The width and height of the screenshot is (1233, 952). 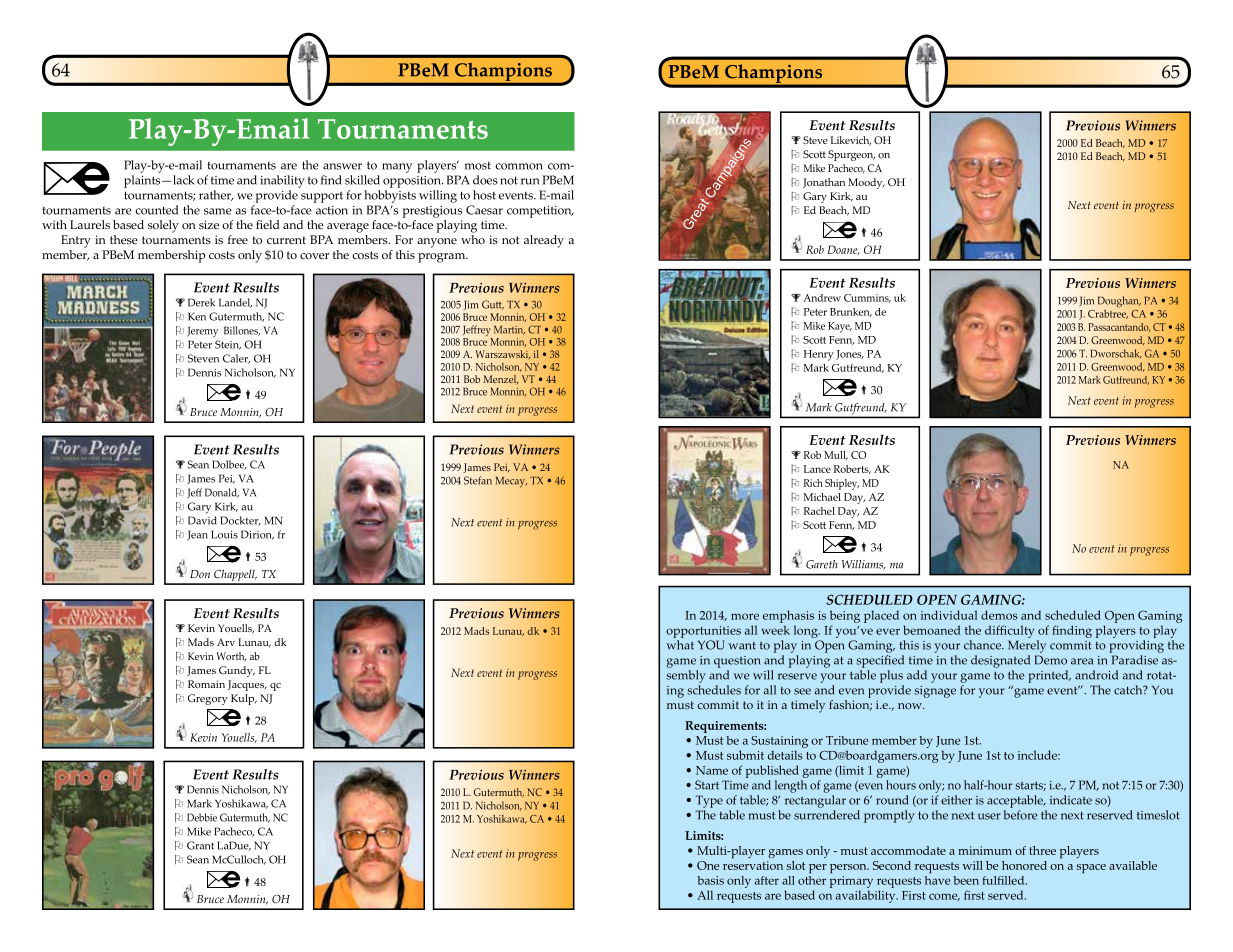 What do you see at coordinates (208, 699) in the screenshot?
I see `Gregory` at bounding box center [208, 699].
